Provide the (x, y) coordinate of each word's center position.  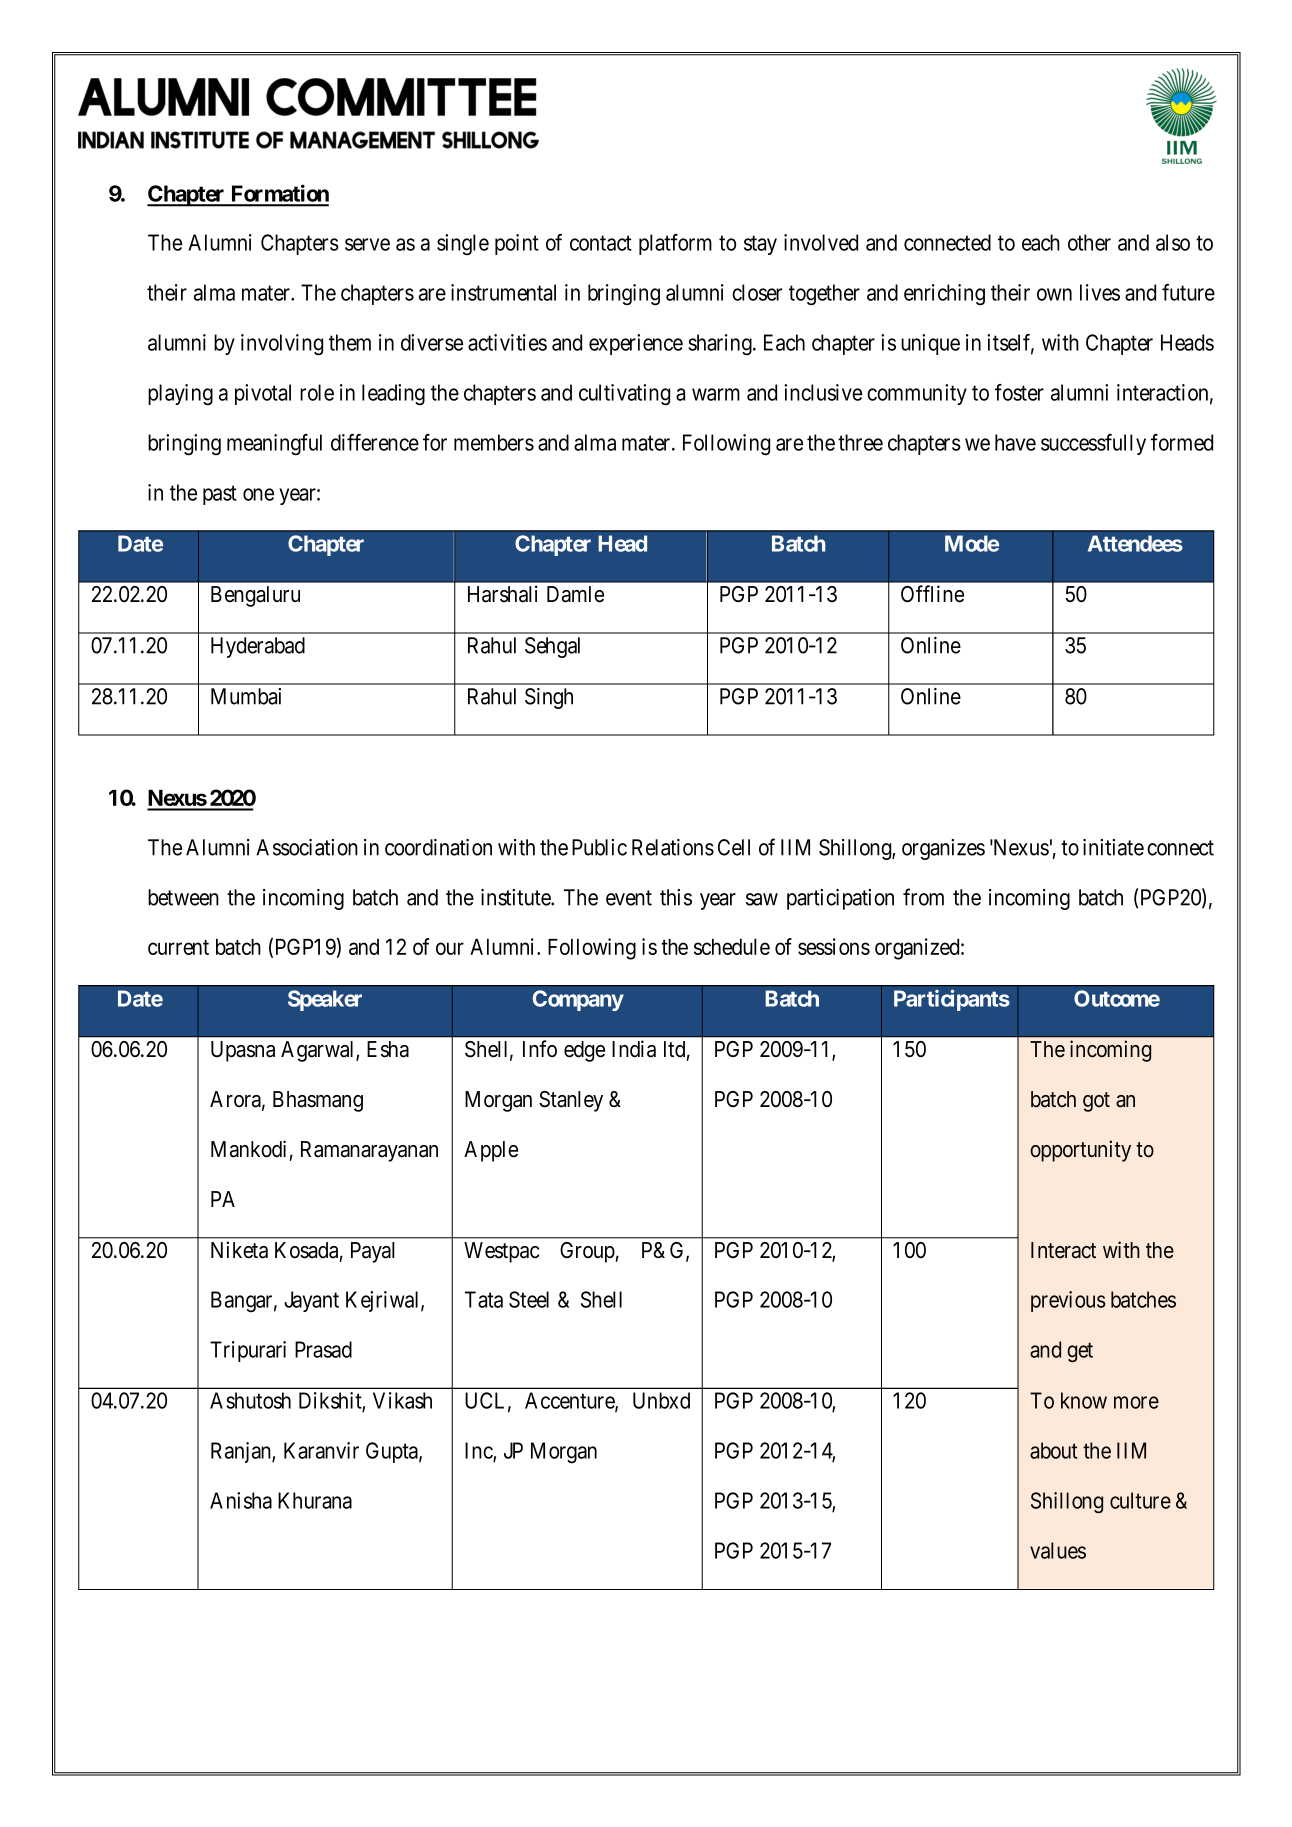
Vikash (402, 1400)
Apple (491, 1151)
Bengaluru (255, 596)
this (676, 897)
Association (307, 847)
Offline (932, 594)
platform (675, 244)
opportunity (1080, 1151)
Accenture (570, 1401)
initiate (1113, 847)
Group (588, 1252)
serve (367, 244)
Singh (549, 698)
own (1054, 294)
